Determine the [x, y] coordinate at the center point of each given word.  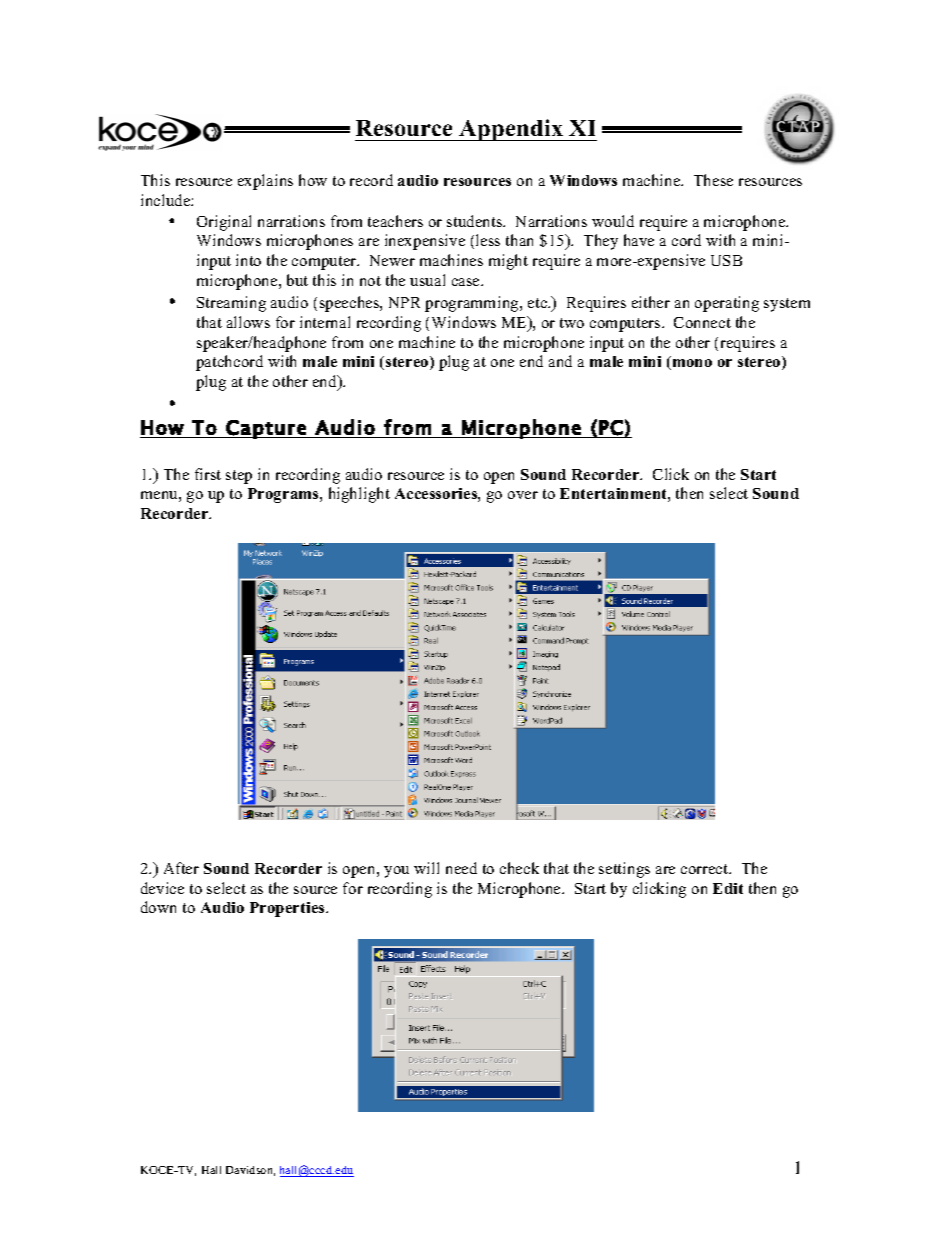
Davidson [250, 1171]
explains [265, 182]
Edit [728, 888]
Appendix [511, 130]
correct [706, 869]
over [523, 495]
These [713, 180]
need [461, 868]
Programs [284, 495]
